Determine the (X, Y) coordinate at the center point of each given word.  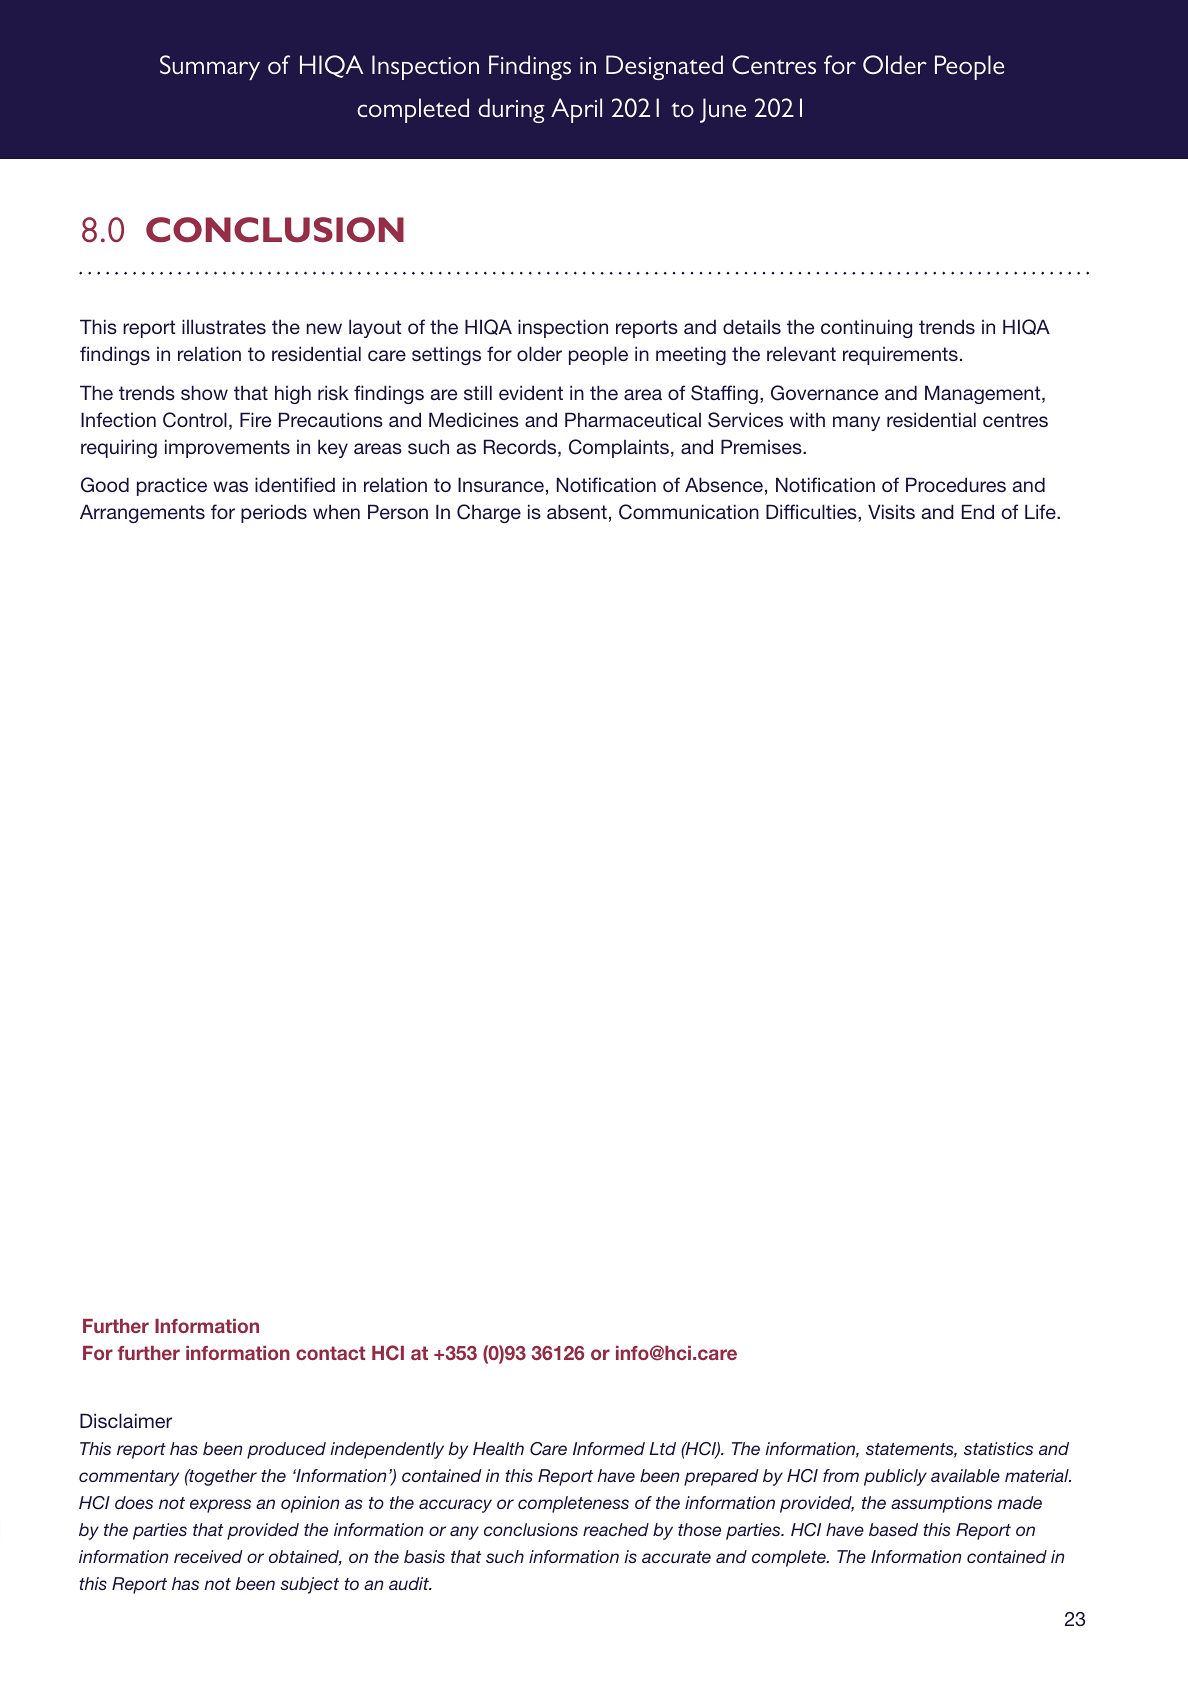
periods (274, 513)
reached (616, 1529)
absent (577, 511)
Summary (210, 67)
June (723, 110)
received (208, 1556)
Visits (891, 511)
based (893, 1529)
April (576, 110)
